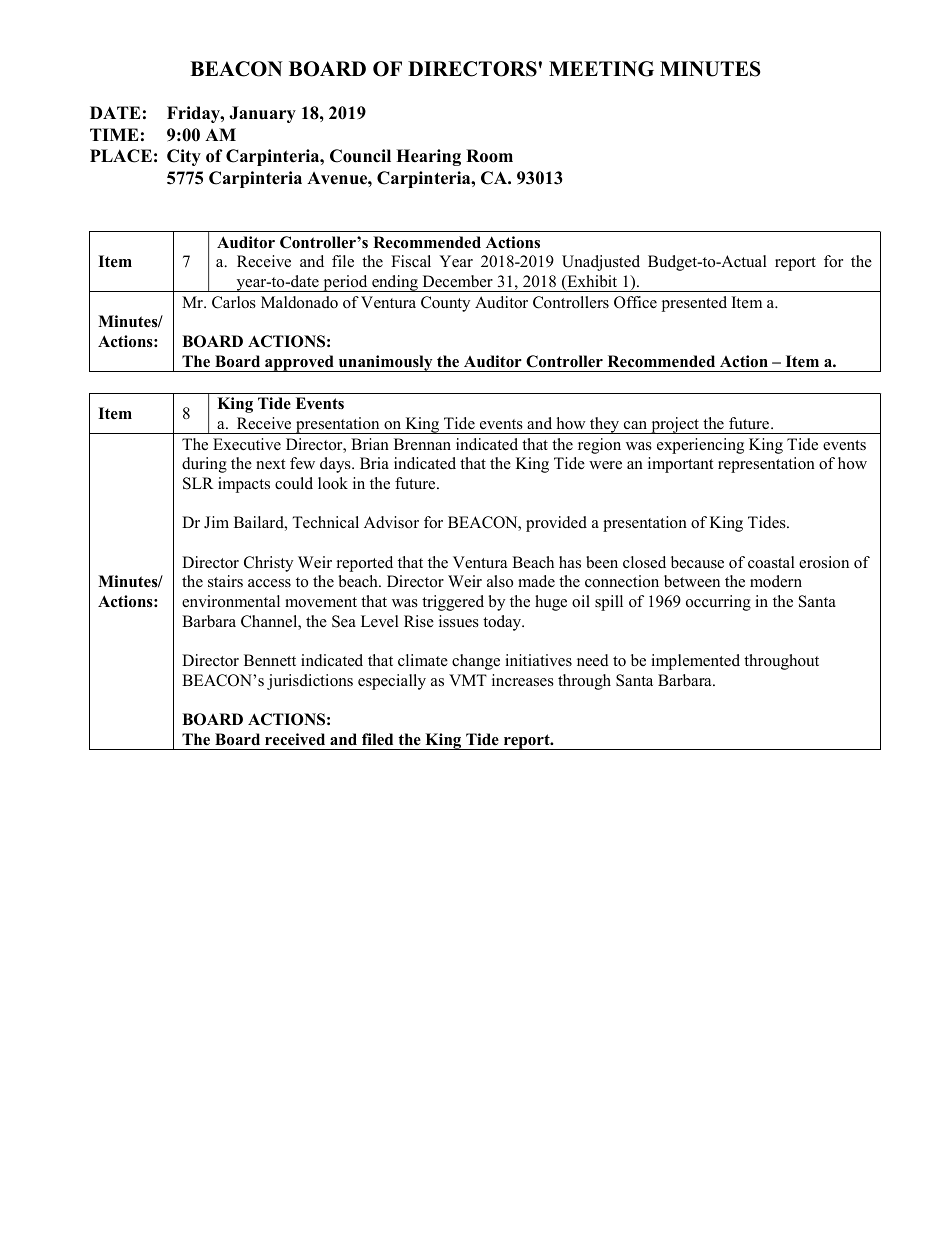 This screenshot has height=1233, width=952. I want to click on Bennett, so click(270, 660).
